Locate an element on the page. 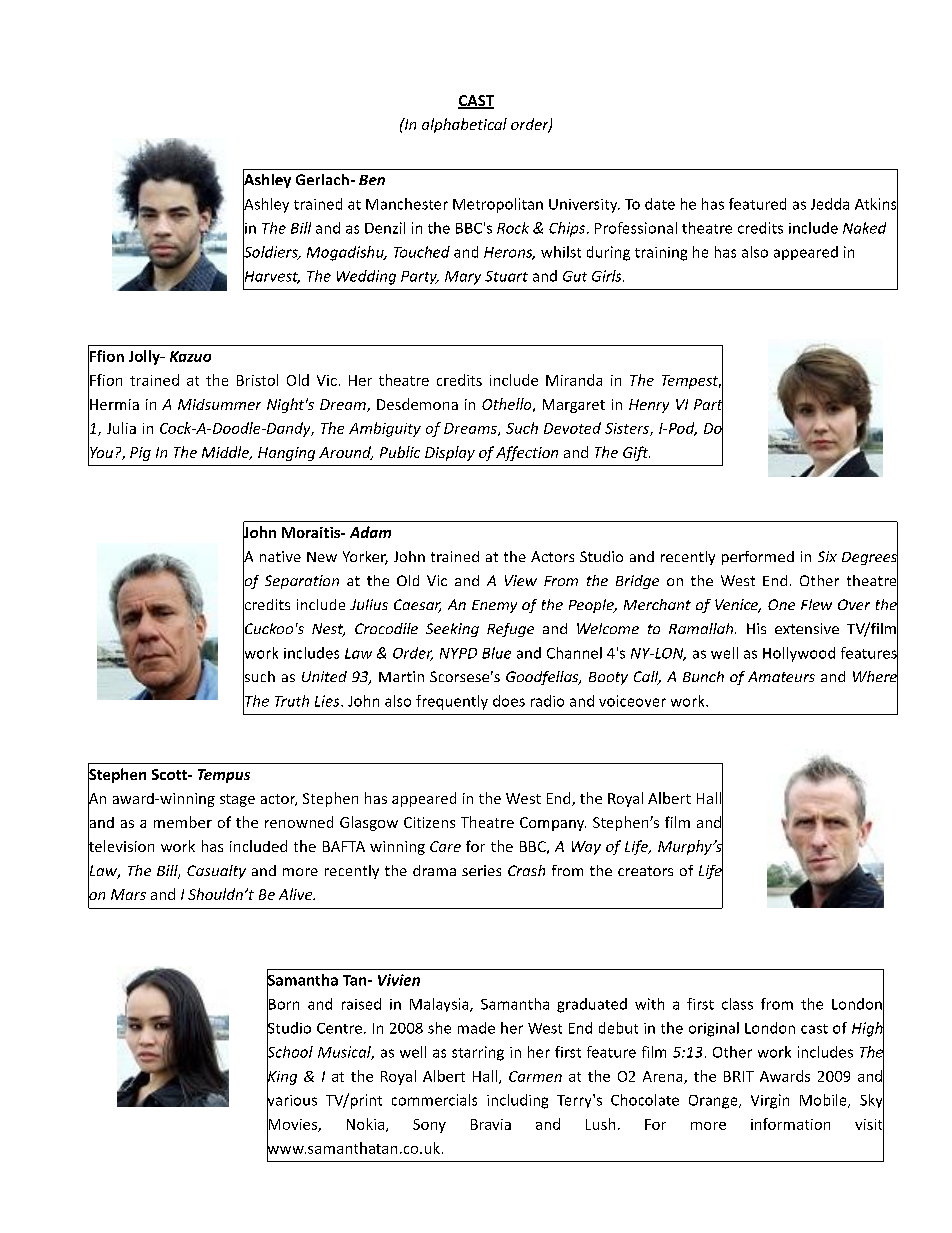 This document has height=1233, width=952. extensive is located at coordinates (807, 628).
